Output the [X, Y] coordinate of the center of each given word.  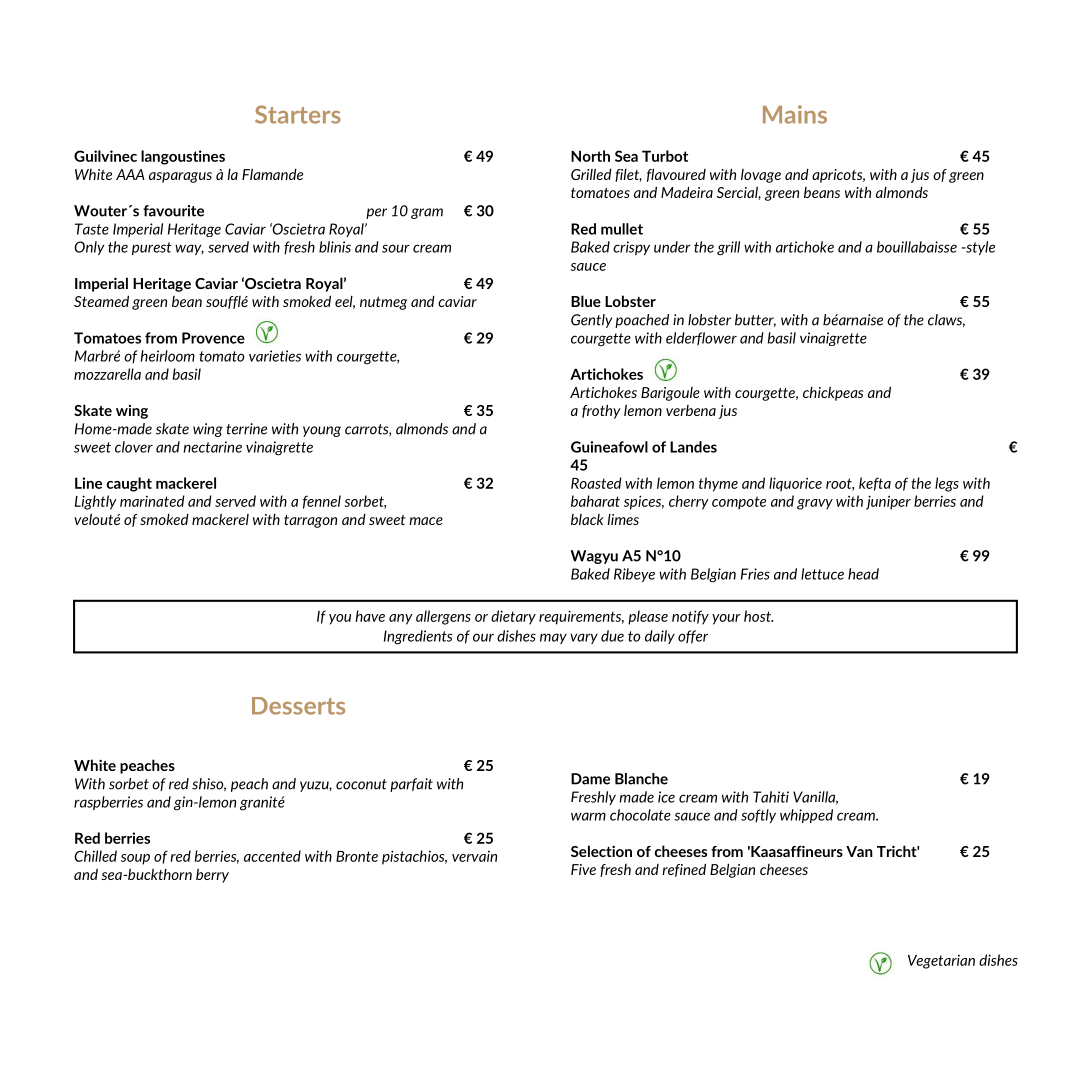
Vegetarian [941, 962]
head [863, 574]
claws [946, 320]
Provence [213, 338]
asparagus [180, 177]
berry [212, 876]
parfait [411, 785]
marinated [152, 501]
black [587, 519]
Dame [590, 779]
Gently [591, 321]
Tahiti [771, 797]
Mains [795, 114]
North [590, 156]
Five [583, 869]
